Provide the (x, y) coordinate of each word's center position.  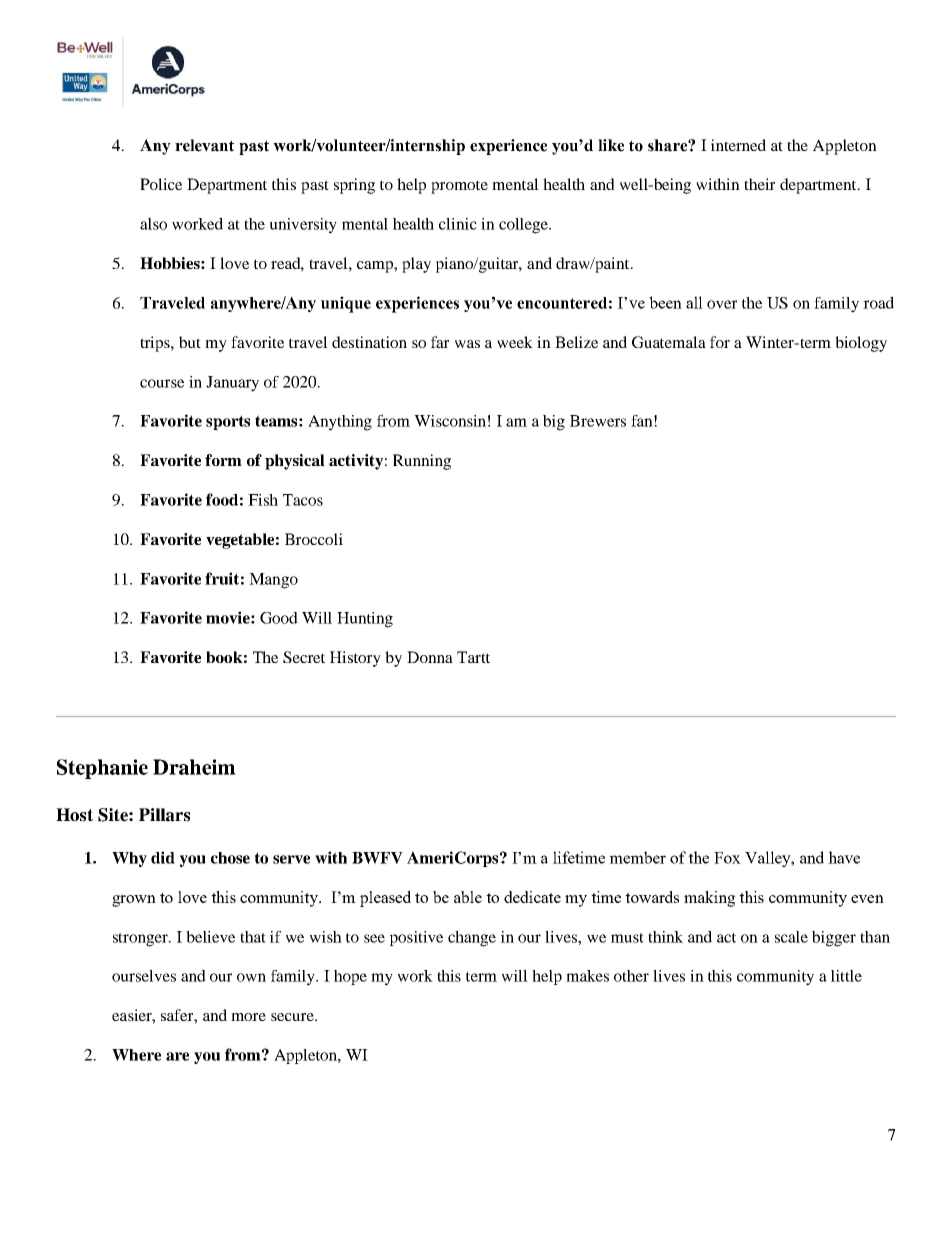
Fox (727, 858)
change (472, 939)
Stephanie (102, 769)
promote (459, 187)
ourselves (144, 976)
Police (161, 184)
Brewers (598, 421)
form (223, 460)
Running (422, 462)
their (759, 184)
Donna (430, 657)
